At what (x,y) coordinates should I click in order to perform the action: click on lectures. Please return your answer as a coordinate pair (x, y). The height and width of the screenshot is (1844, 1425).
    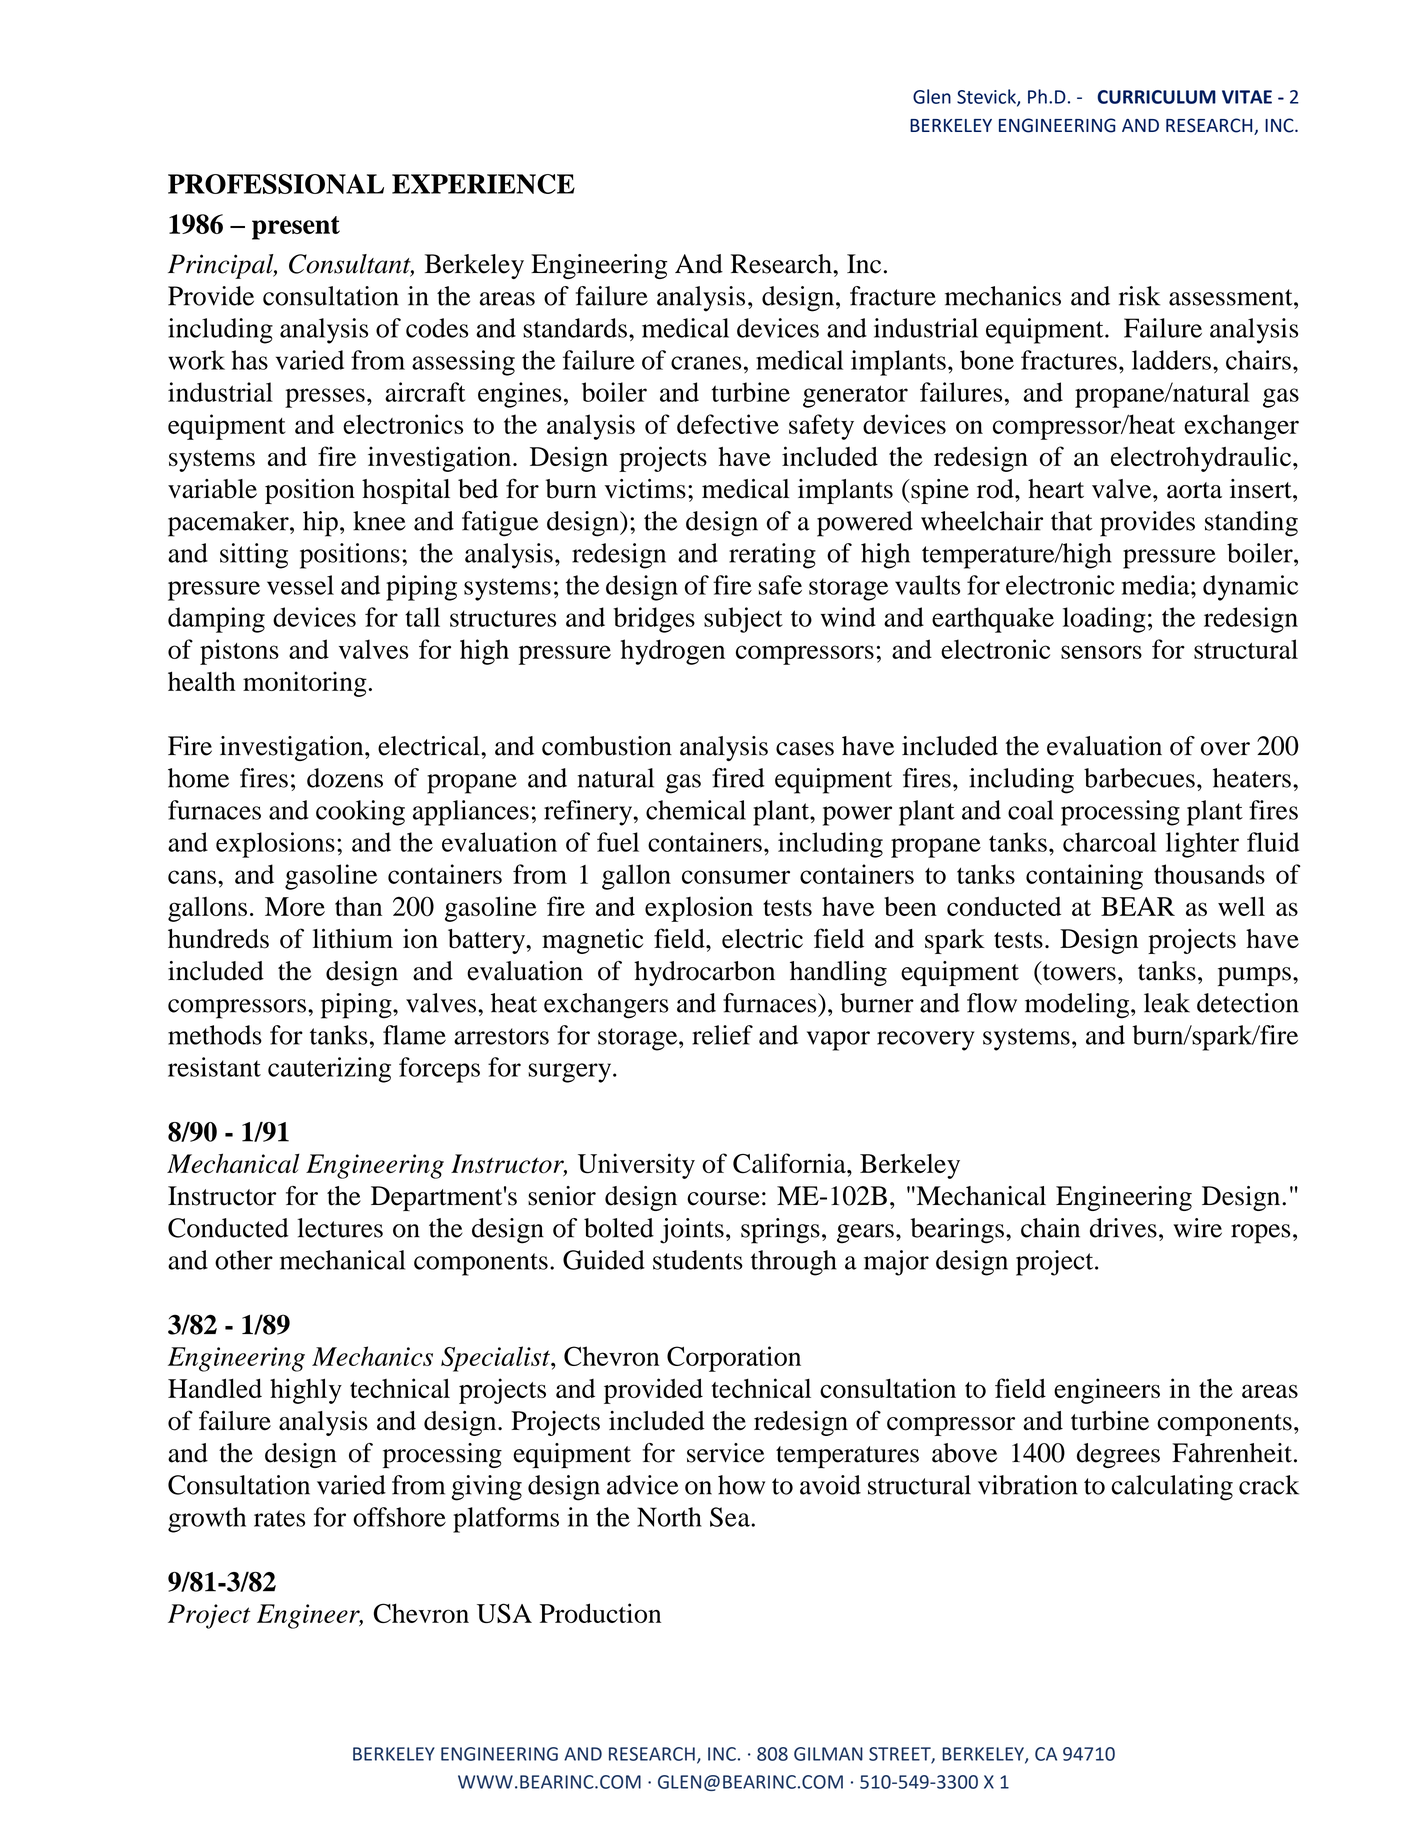
    Looking at the image, I should click on (340, 1228).
